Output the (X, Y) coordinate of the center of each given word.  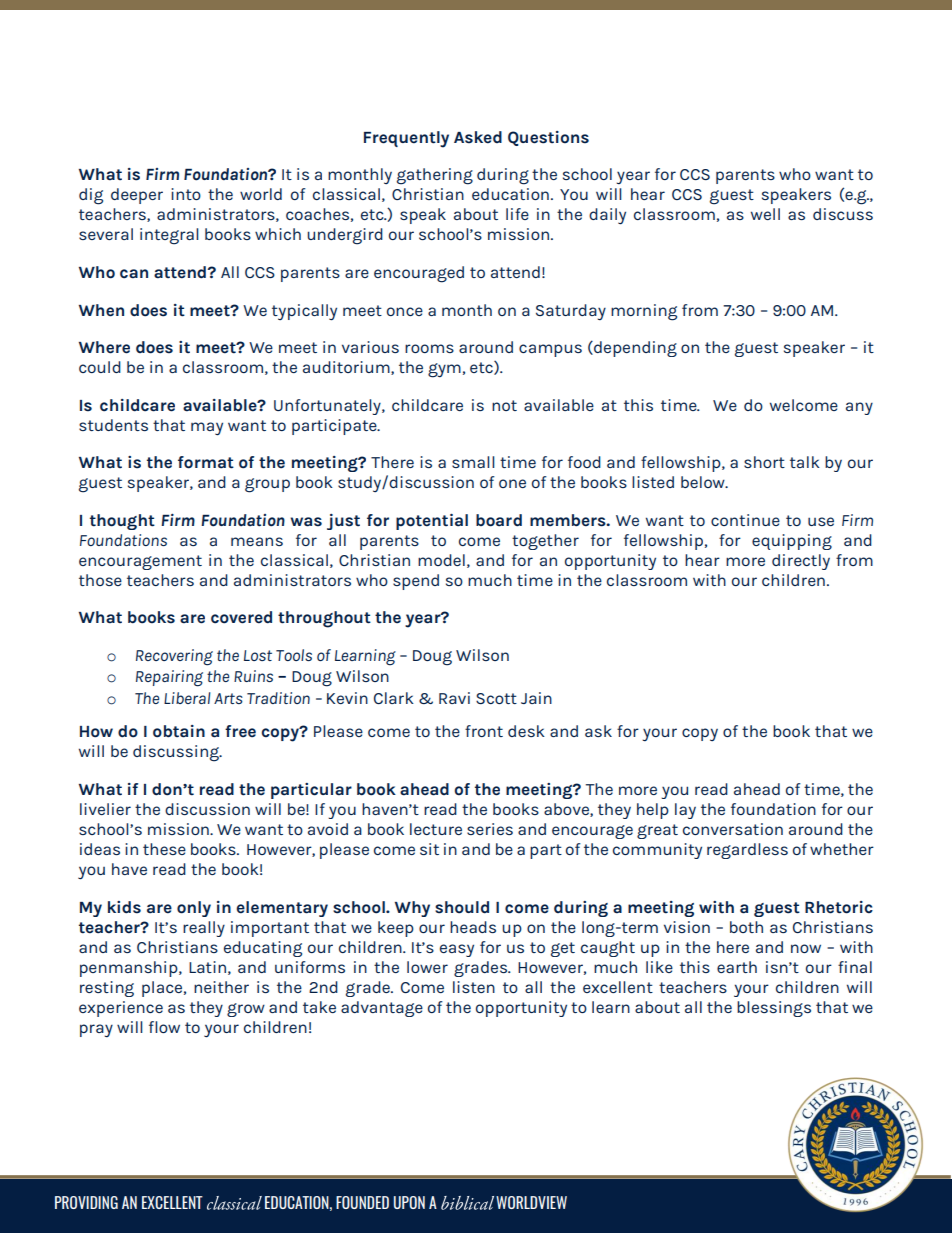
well (765, 214)
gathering (434, 176)
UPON (409, 1202)
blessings (774, 1009)
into (186, 194)
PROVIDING (86, 1202)
